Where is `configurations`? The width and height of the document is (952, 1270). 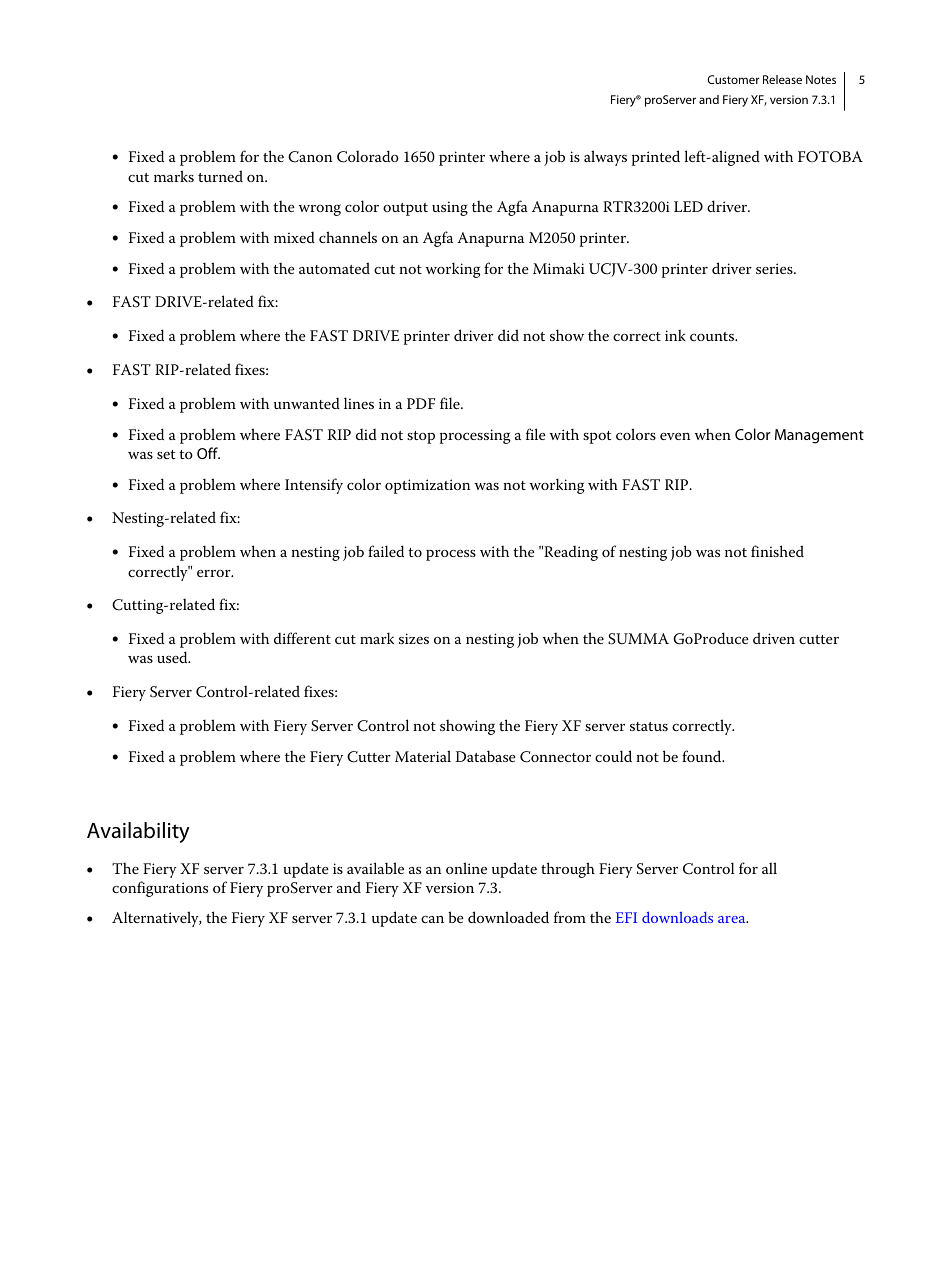 configurations is located at coordinates (160, 889).
